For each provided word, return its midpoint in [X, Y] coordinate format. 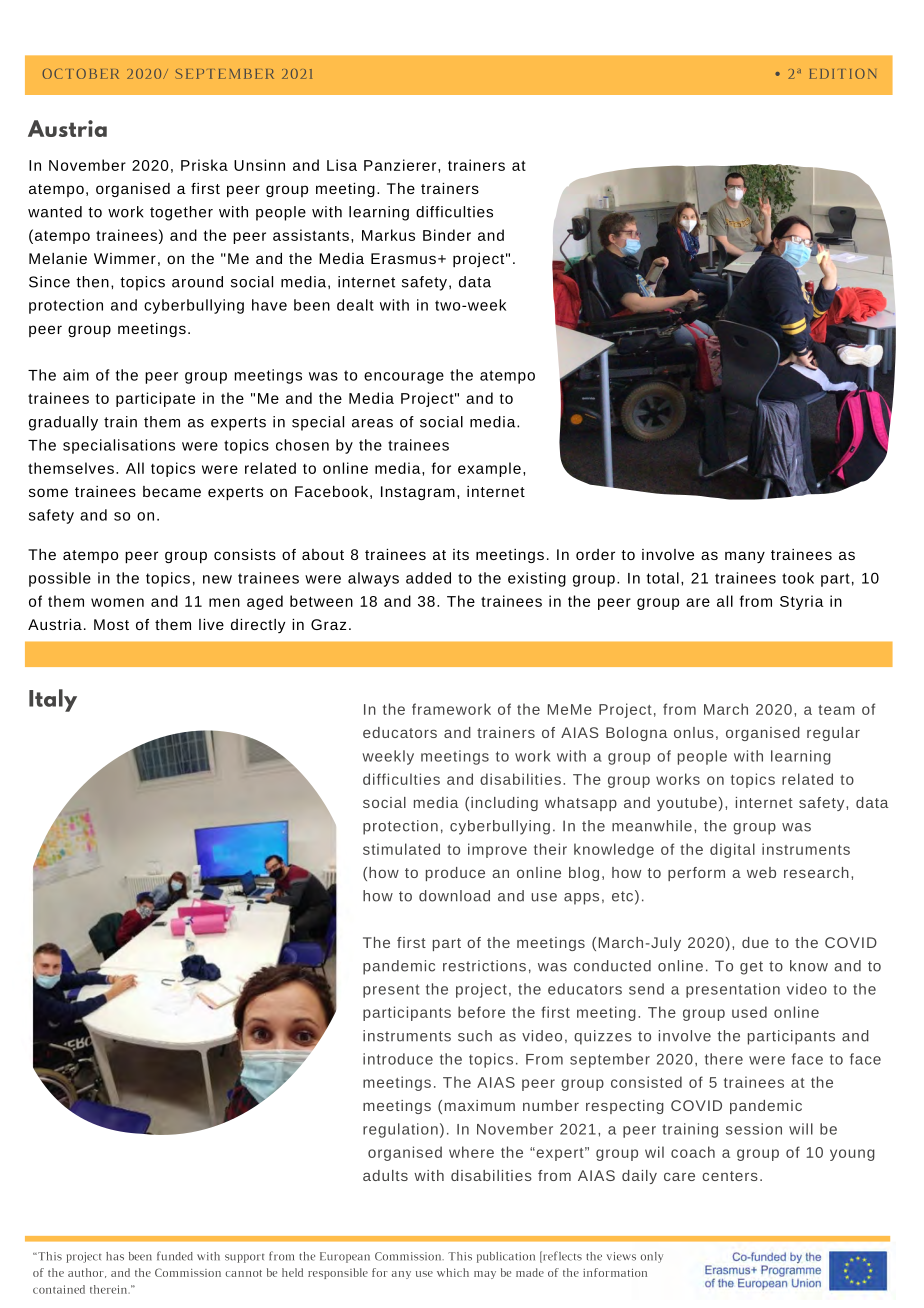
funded [175, 1256]
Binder [447, 235]
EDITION [842, 74]
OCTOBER [80, 73]
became [172, 491]
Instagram [418, 493]
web [761, 872]
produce [455, 874]
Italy [53, 700]
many [745, 557]
